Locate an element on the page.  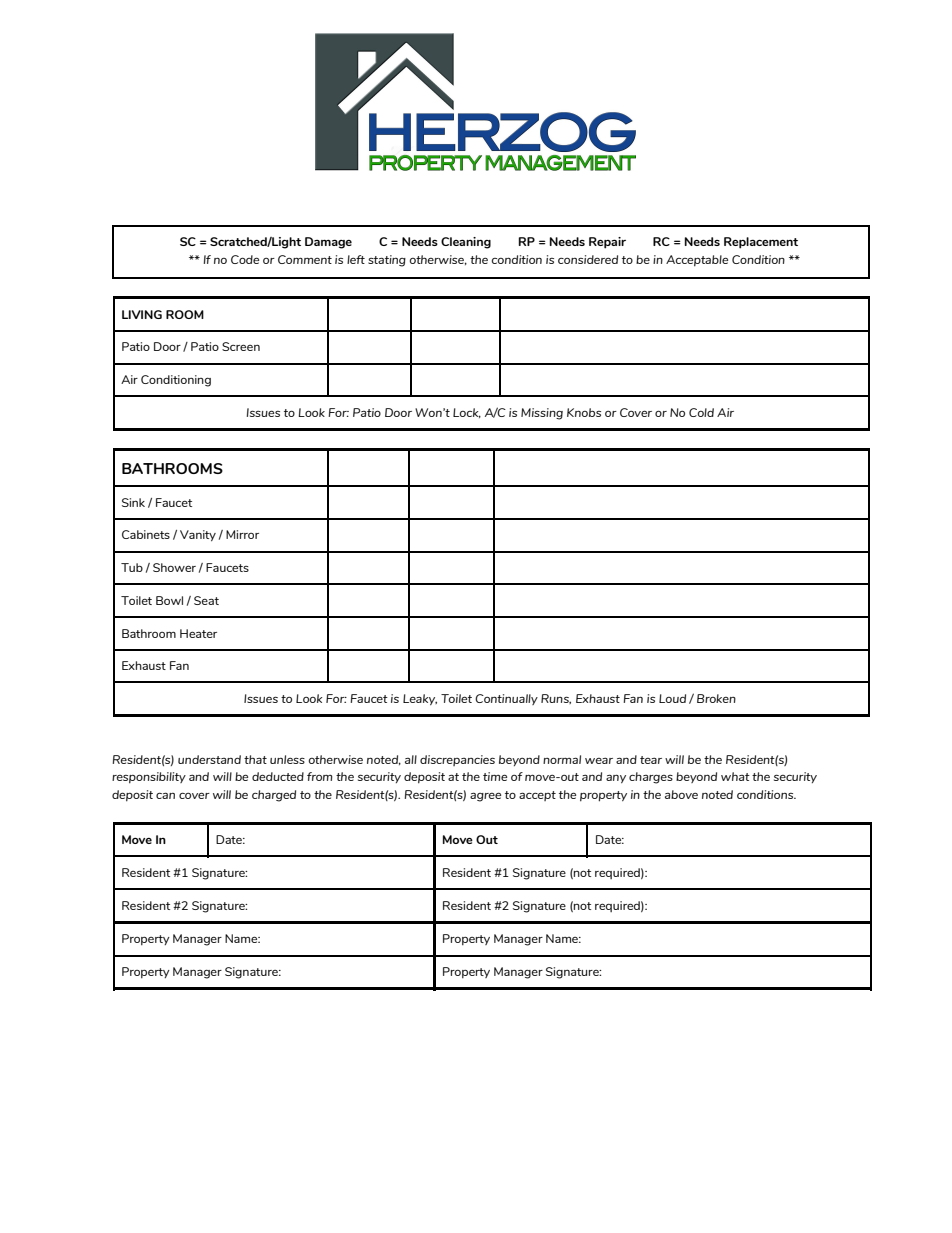
Cleaning is located at coordinates (466, 243).
